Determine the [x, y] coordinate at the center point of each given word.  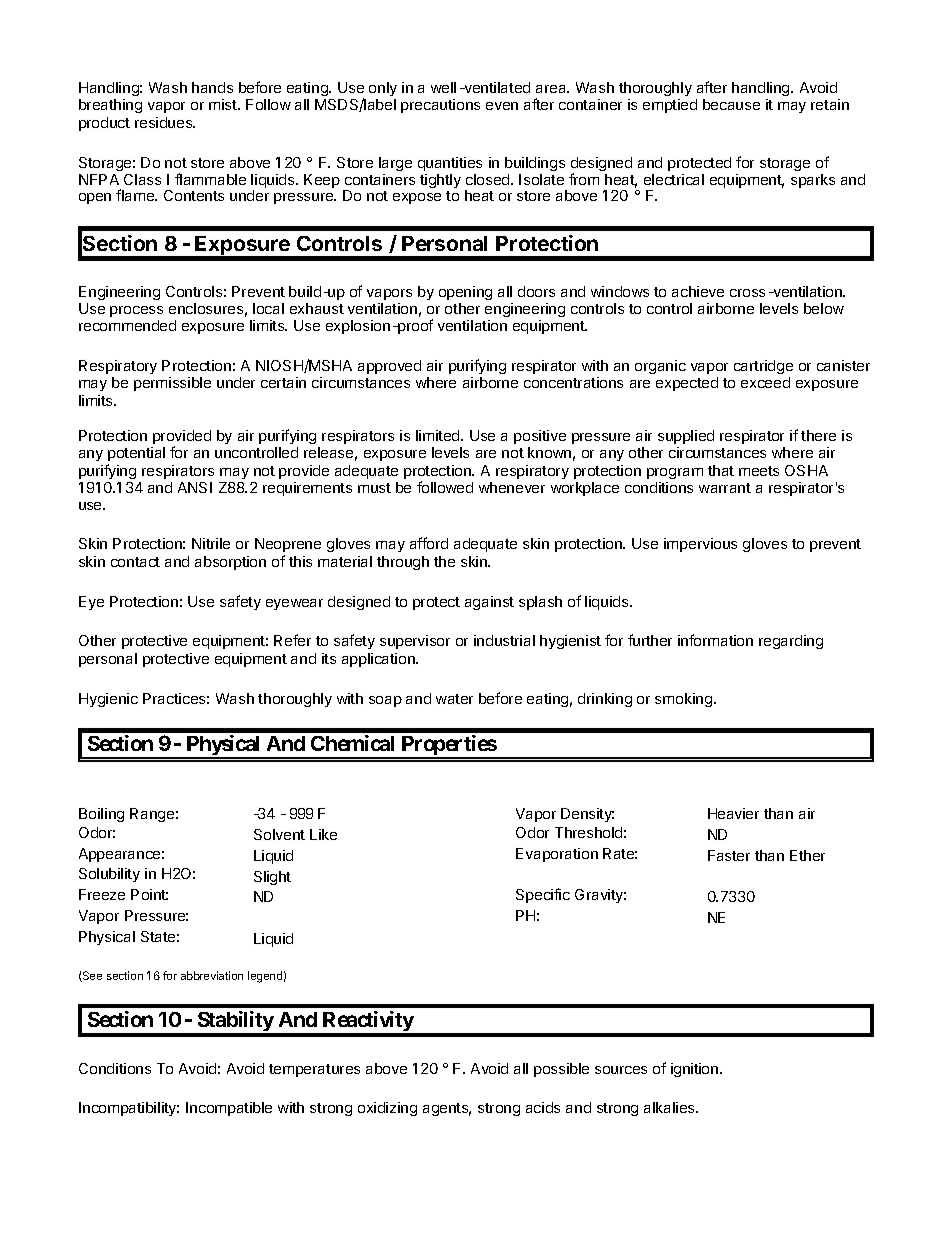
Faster [729, 855]
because [731, 104]
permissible [172, 384]
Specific [543, 895]
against [489, 603]
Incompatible [229, 1109]
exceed [765, 382]
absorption [230, 563]
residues [165, 122]
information [715, 640]
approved [389, 367]
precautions [440, 106]
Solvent [279, 834]
